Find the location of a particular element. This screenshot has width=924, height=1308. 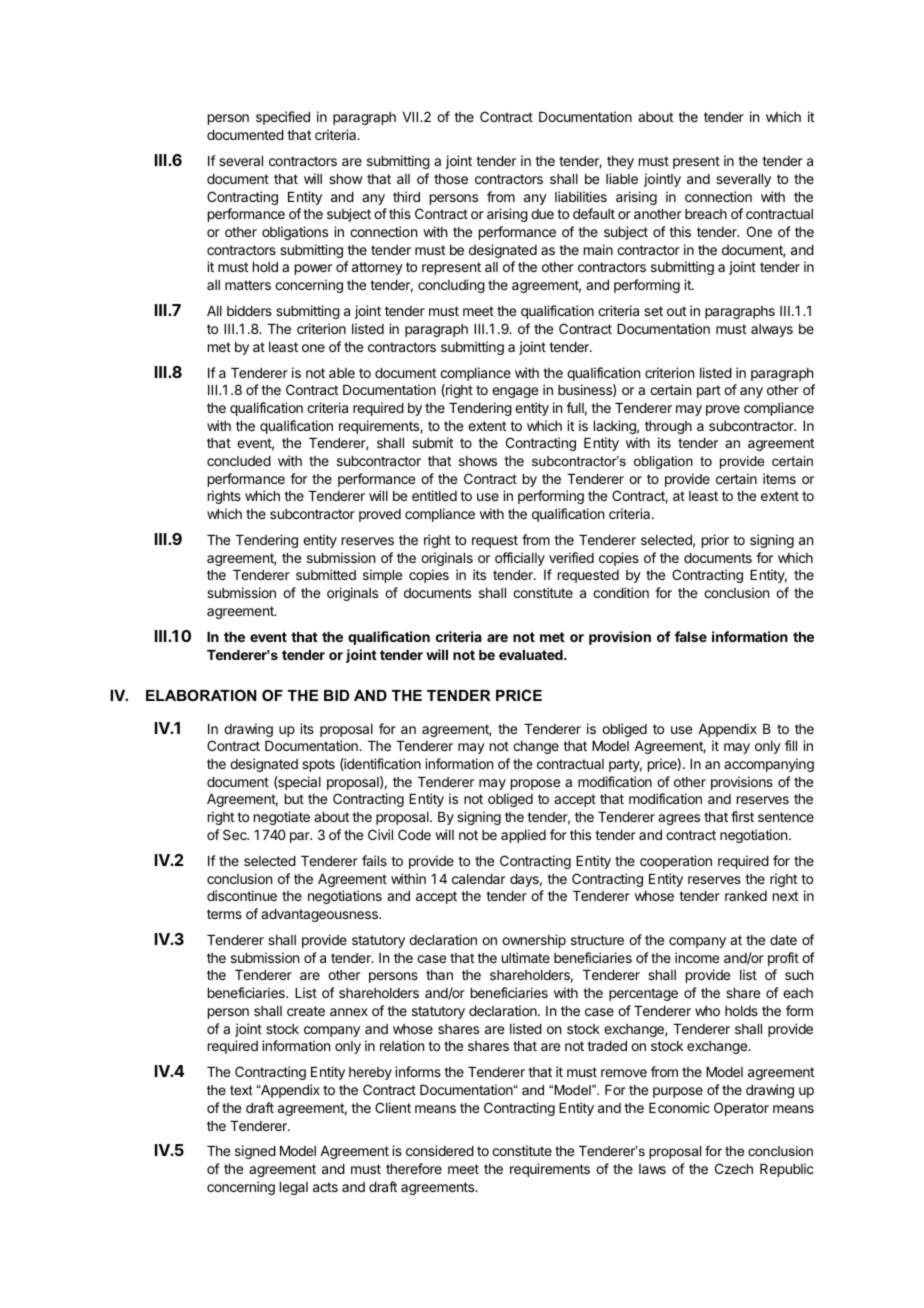

terms is located at coordinates (224, 914).
